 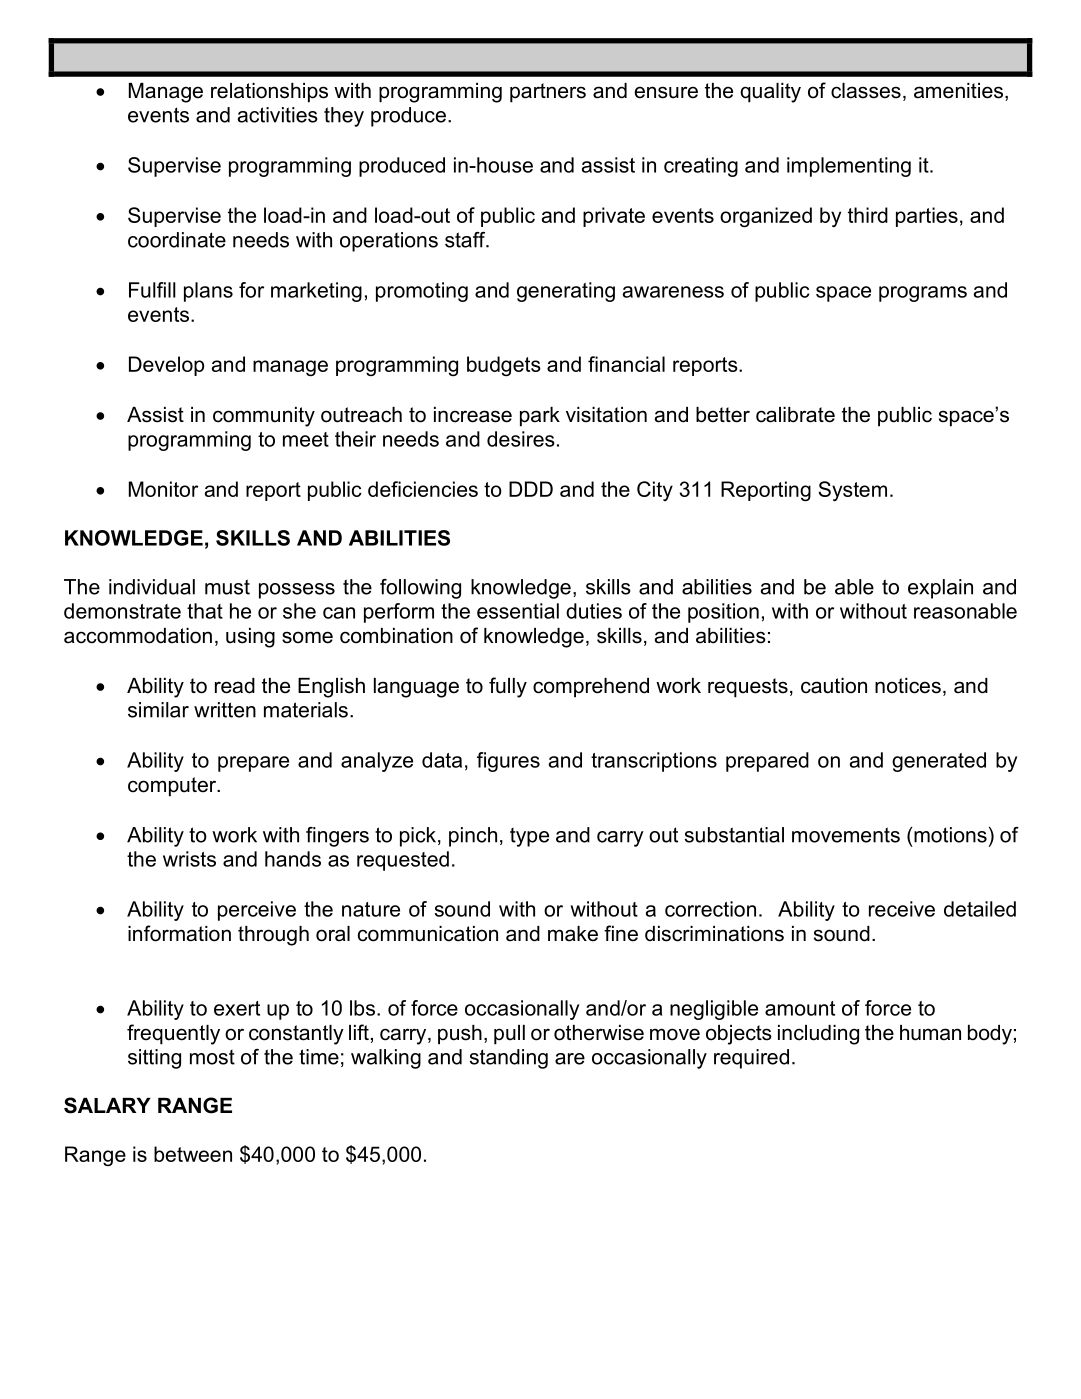 What do you see at coordinates (548, 93) in the page?
I see `partners` at bounding box center [548, 93].
